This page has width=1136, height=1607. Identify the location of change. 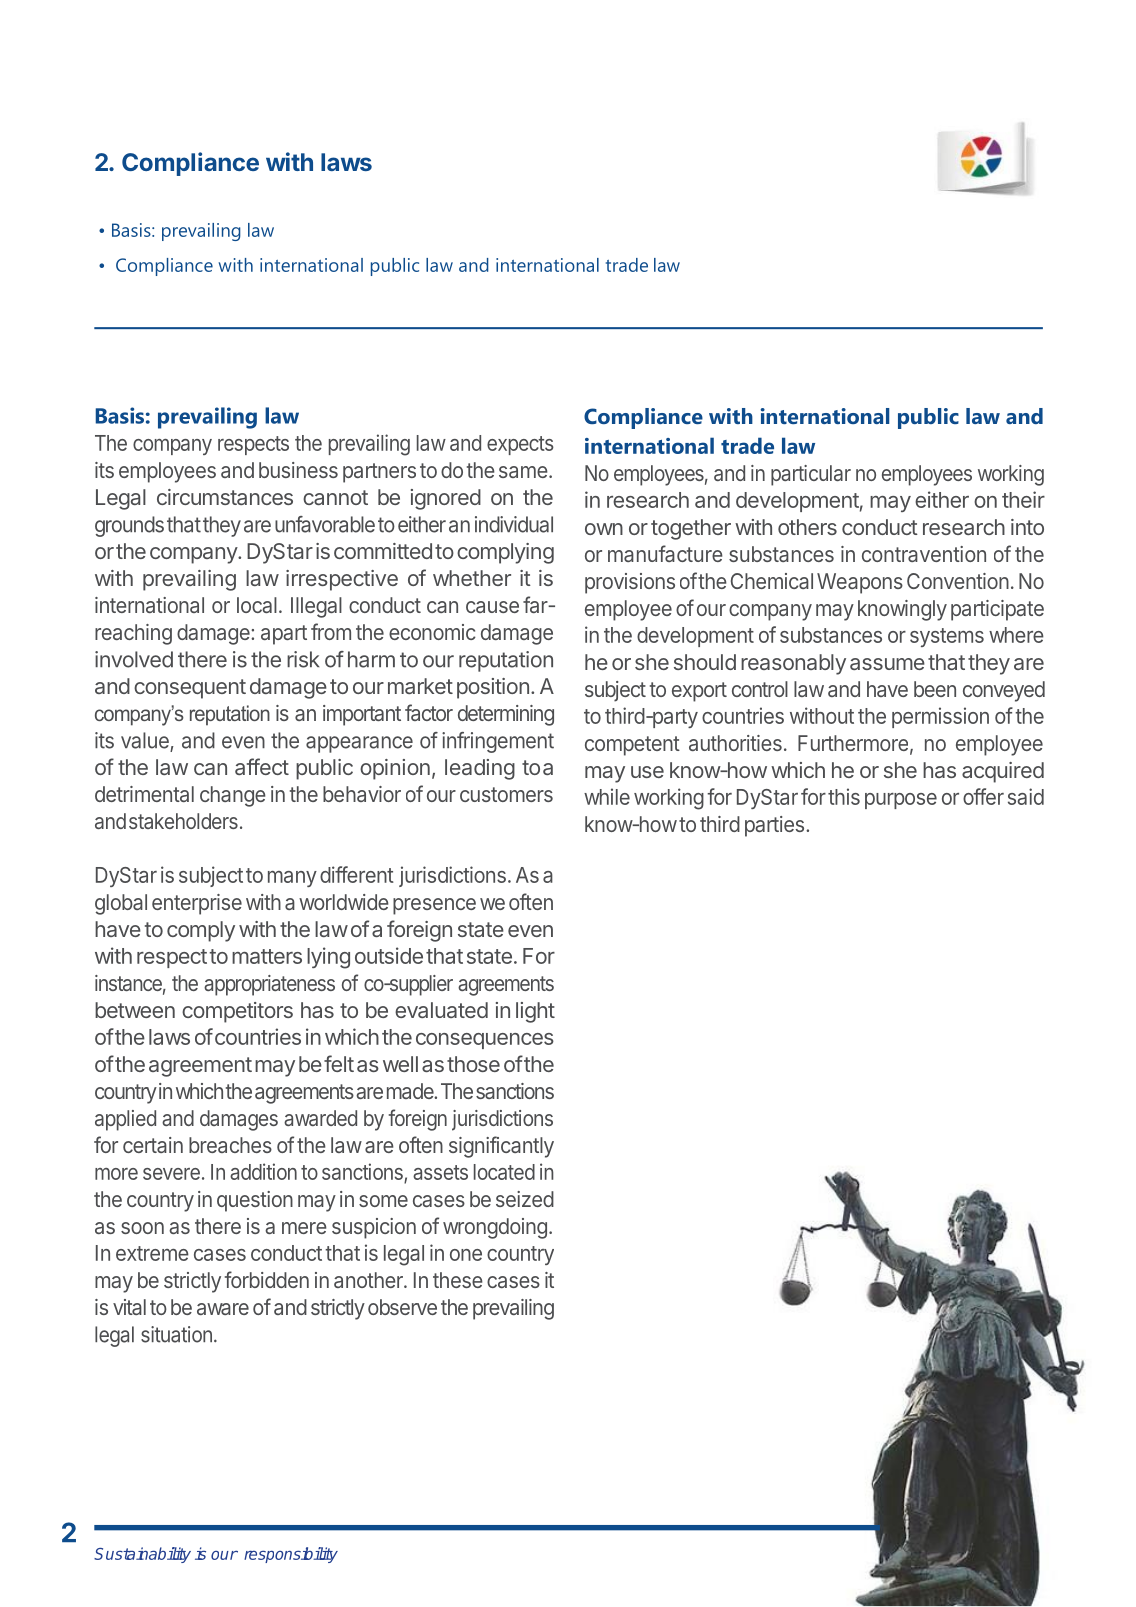
(233, 796).
